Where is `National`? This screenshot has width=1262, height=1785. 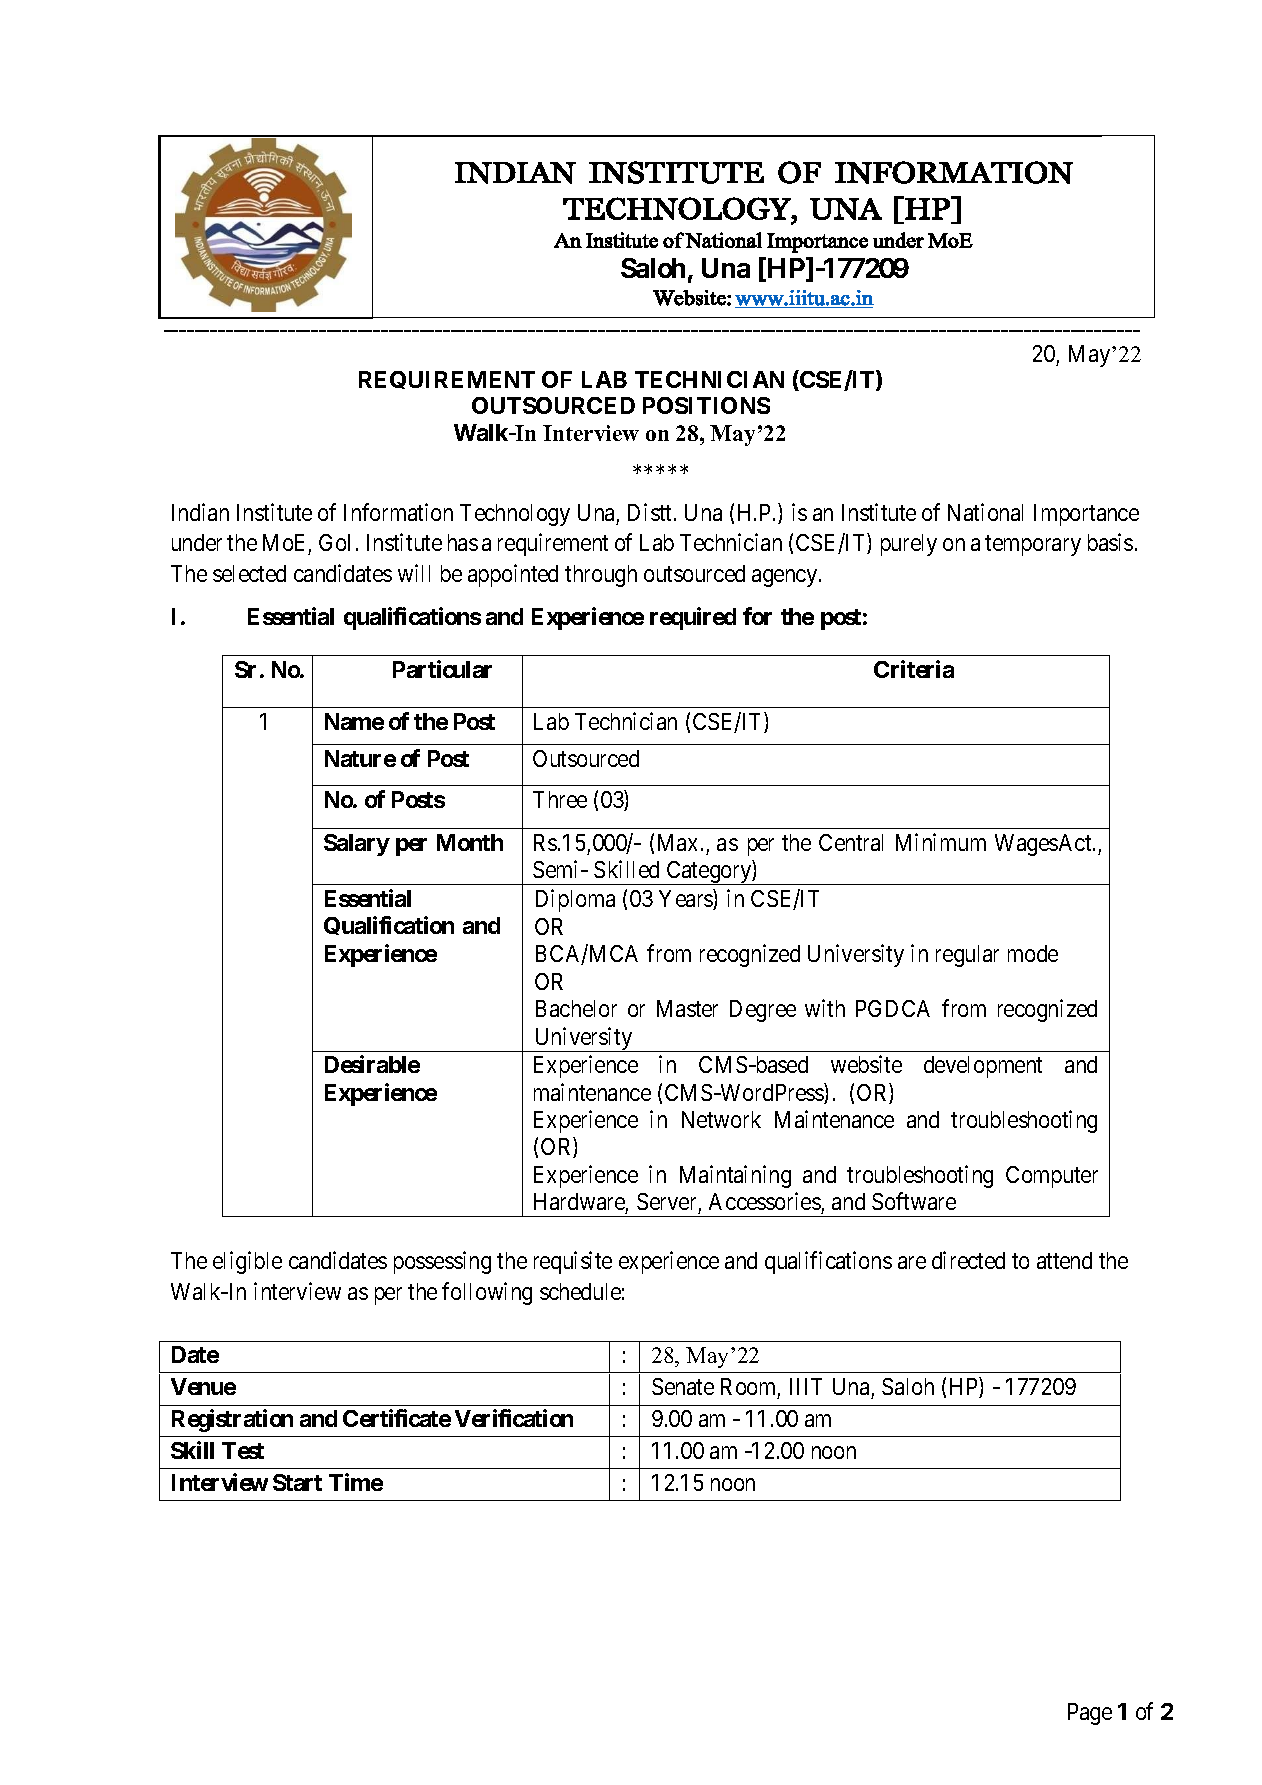
National is located at coordinates (985, 512).
